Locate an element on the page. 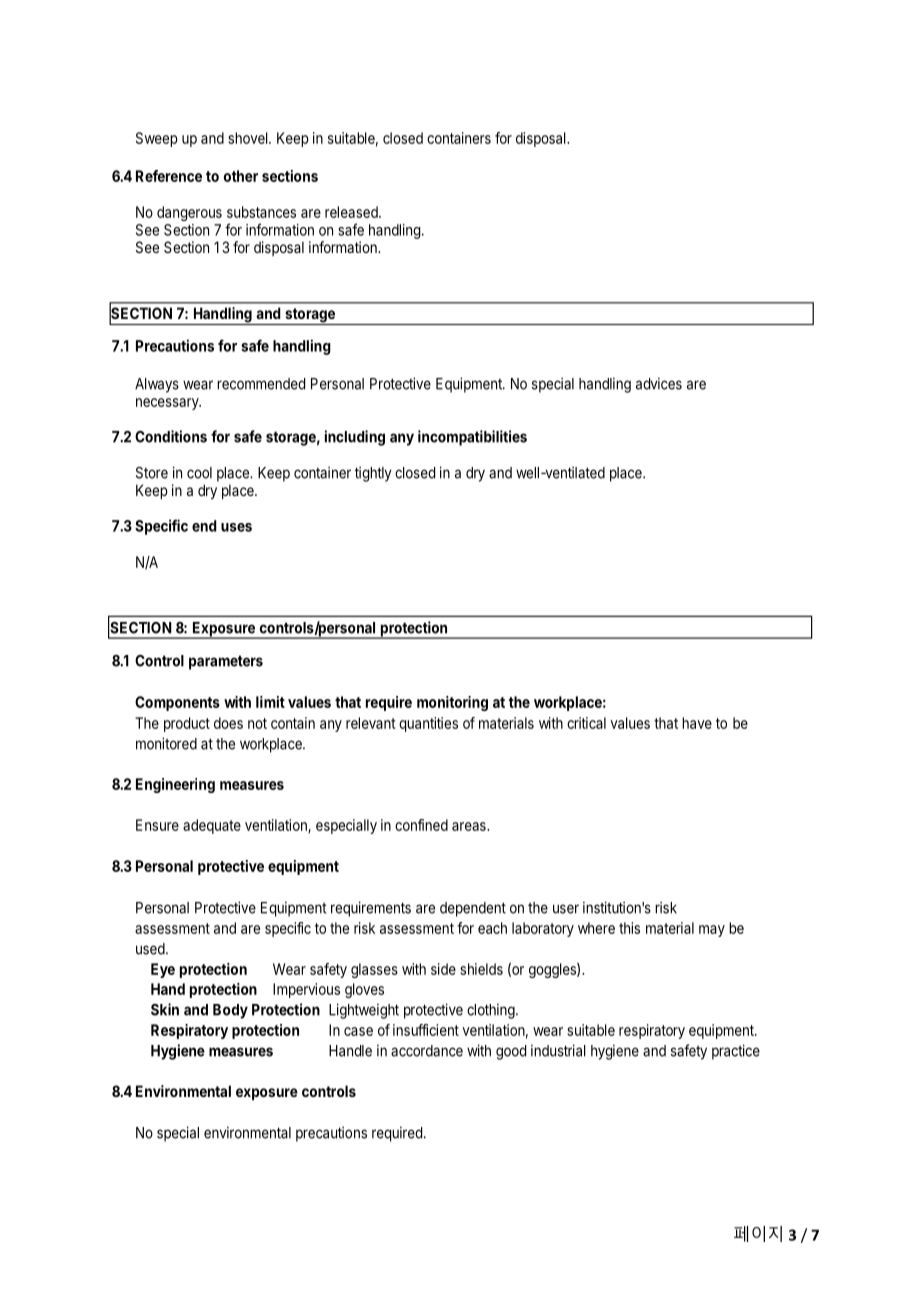  critical is located at coordinates (586, 723).
